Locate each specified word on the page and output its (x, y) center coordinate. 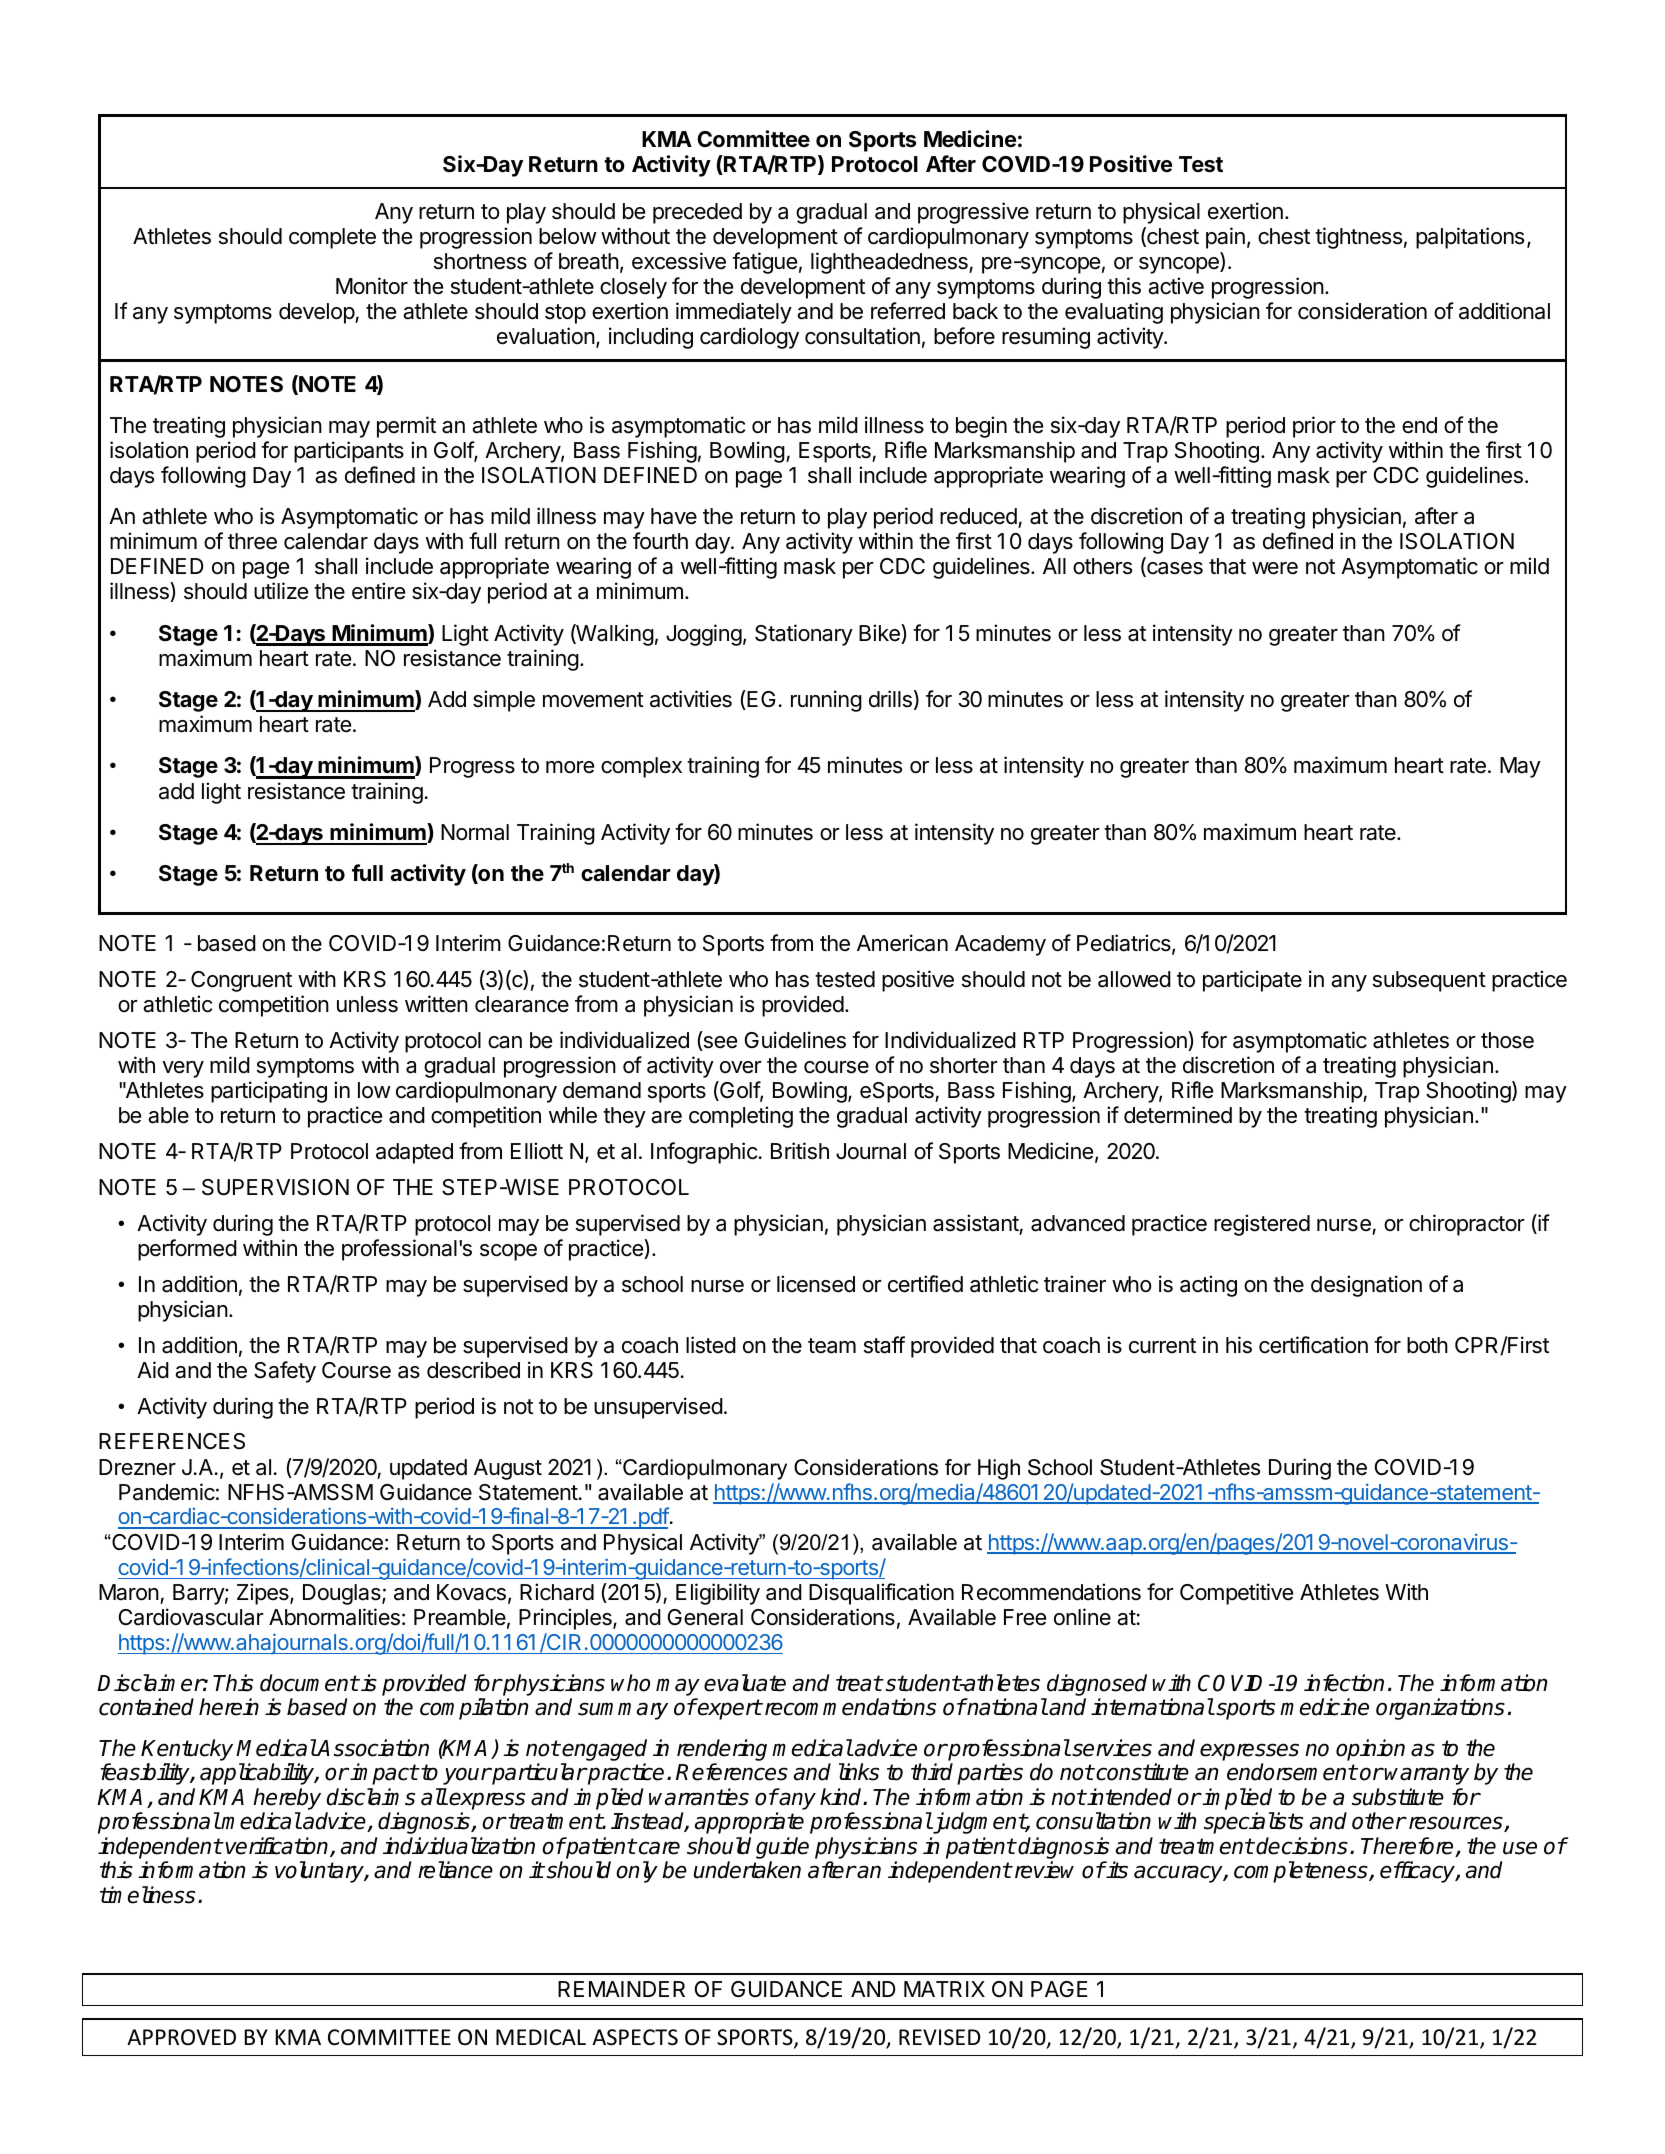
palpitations (1470, 238)
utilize (281, 591)
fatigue (764, 263)
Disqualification (881, 1594)
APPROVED (181, 2037)
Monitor (372, 286)
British (800, 1151)
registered (1262, 1225)
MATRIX (944, 1989)
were (1275, 568)
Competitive (1236, 1594)
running (826, 701)
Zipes (264, 1594)
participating (269, 1092)
